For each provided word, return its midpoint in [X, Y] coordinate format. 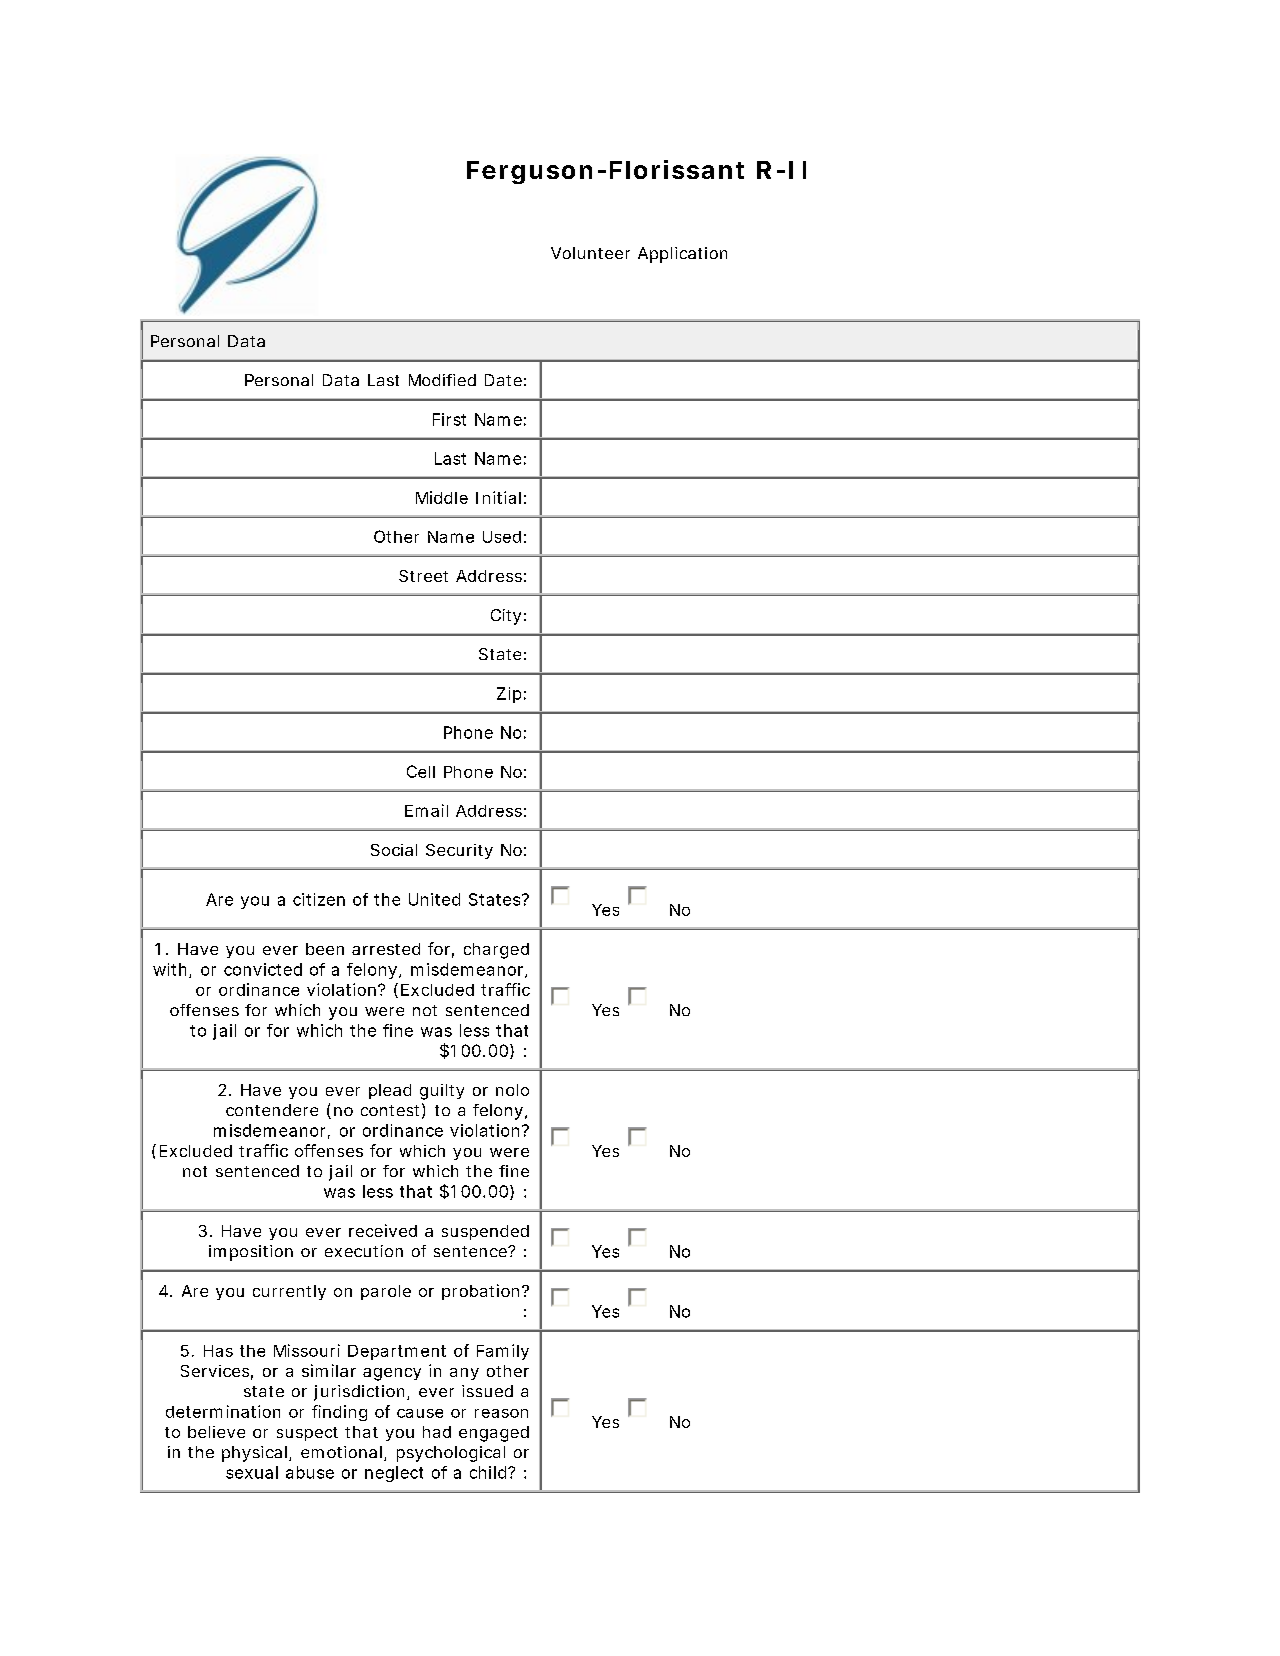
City [506, 617]
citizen [319, 899]
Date [503, 380]
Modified [442, 380]
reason [501, 1413]
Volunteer [590, 253]
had [437, 1432]
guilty [442, 1092]
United [434, 899]
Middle [442, 497]
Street [423, 576]
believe [216, 1432]
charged [496, 951]
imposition [251, 1253]
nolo [512, 1090]
